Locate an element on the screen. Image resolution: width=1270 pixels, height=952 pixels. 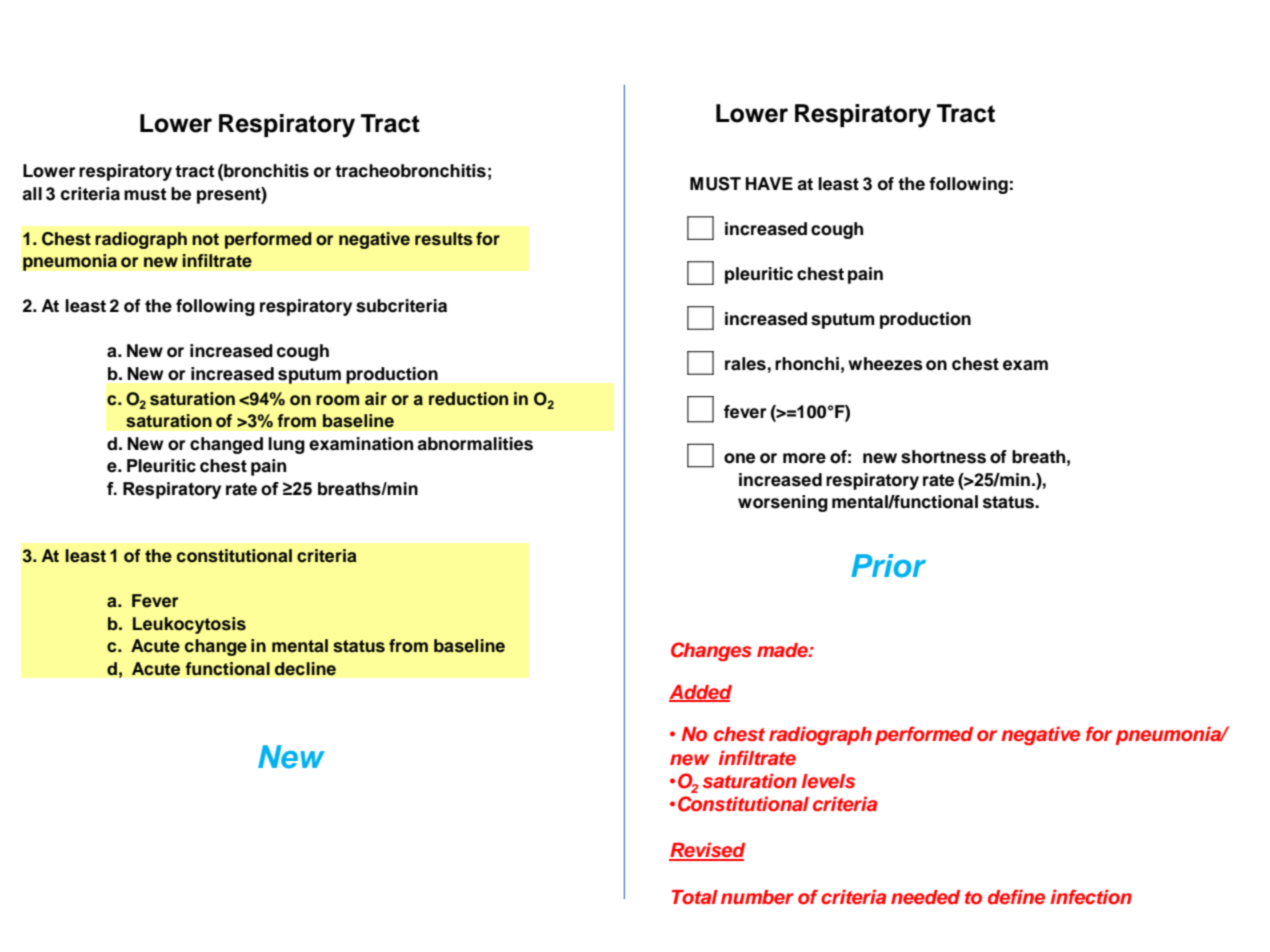
results is located at coordinates (444, 239).
